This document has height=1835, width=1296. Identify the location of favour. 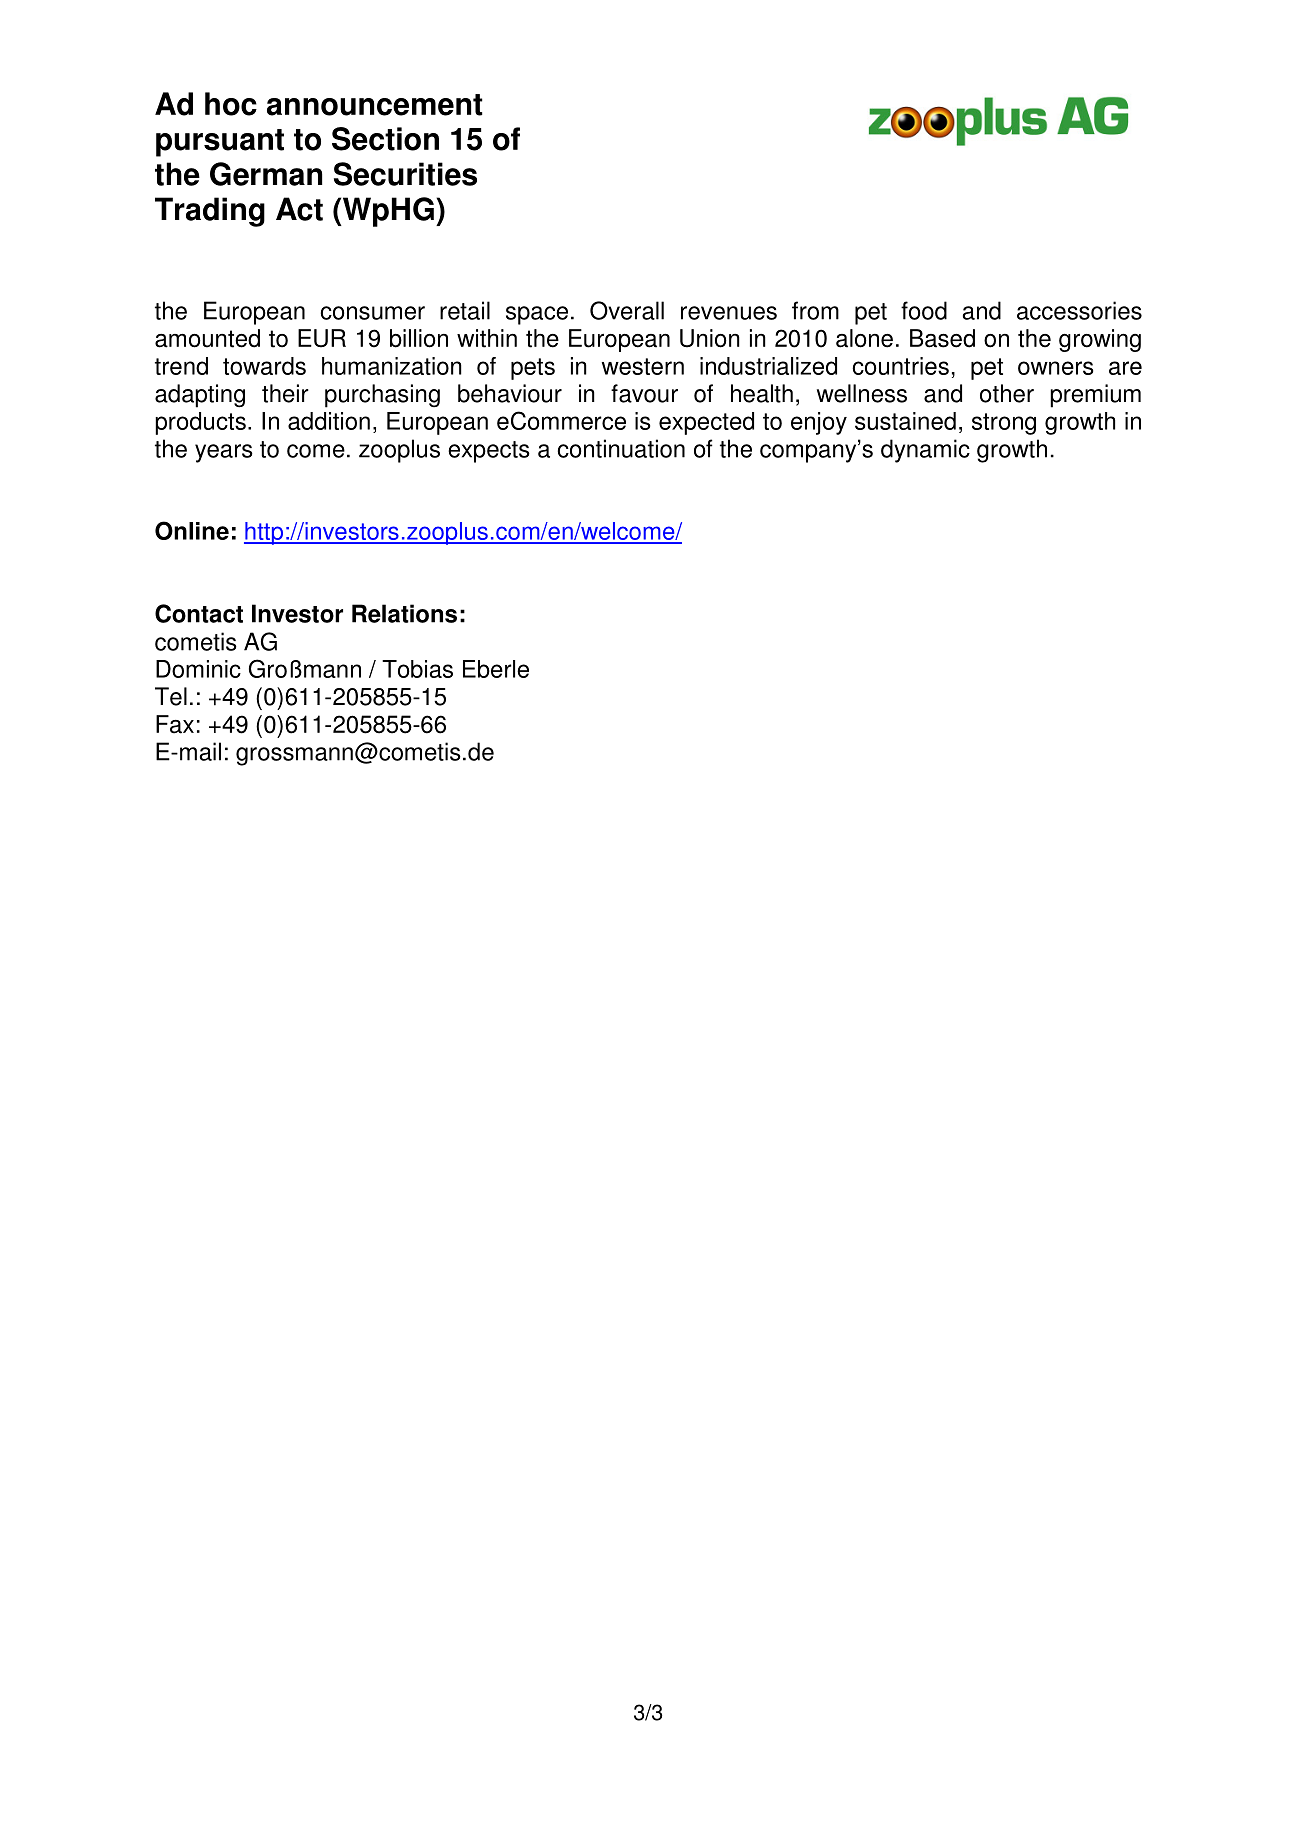
(644, 393).
